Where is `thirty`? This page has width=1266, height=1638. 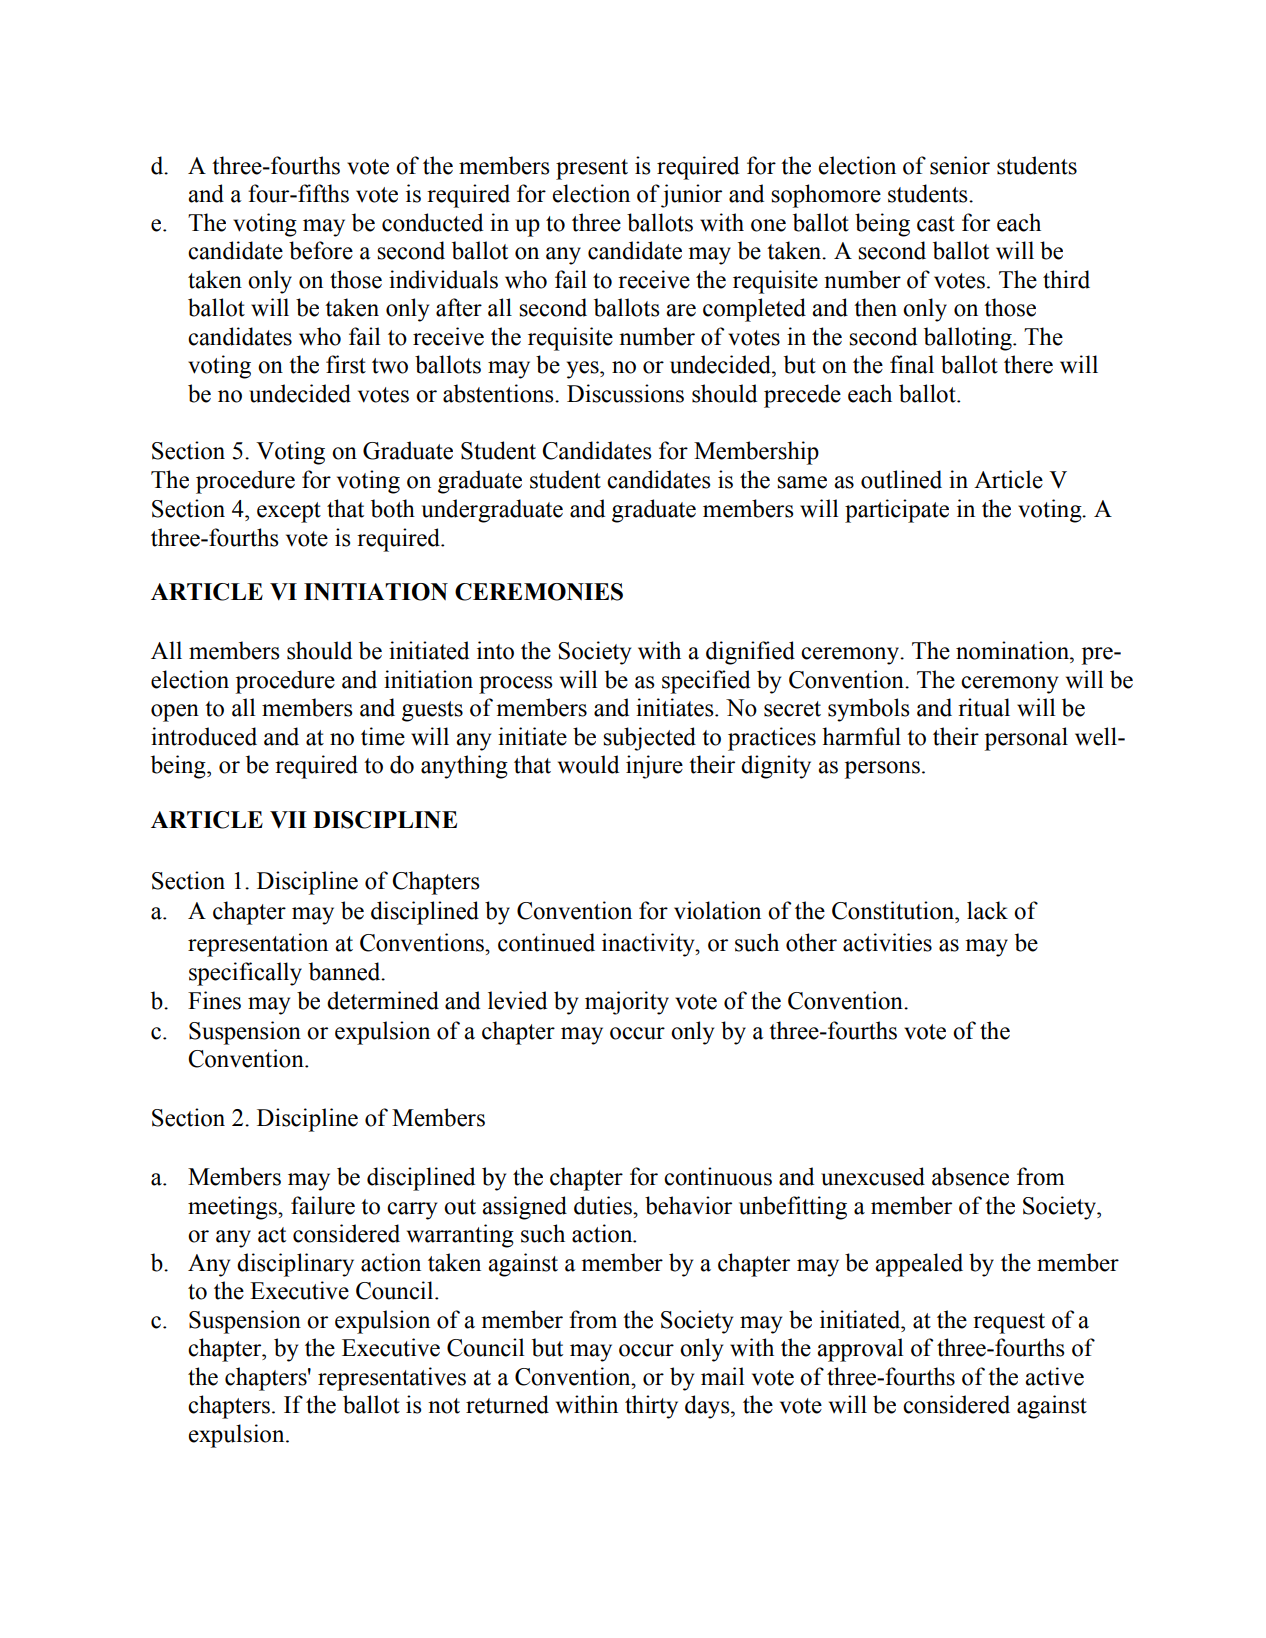 thirty is located at coordinates (651, 1407).
